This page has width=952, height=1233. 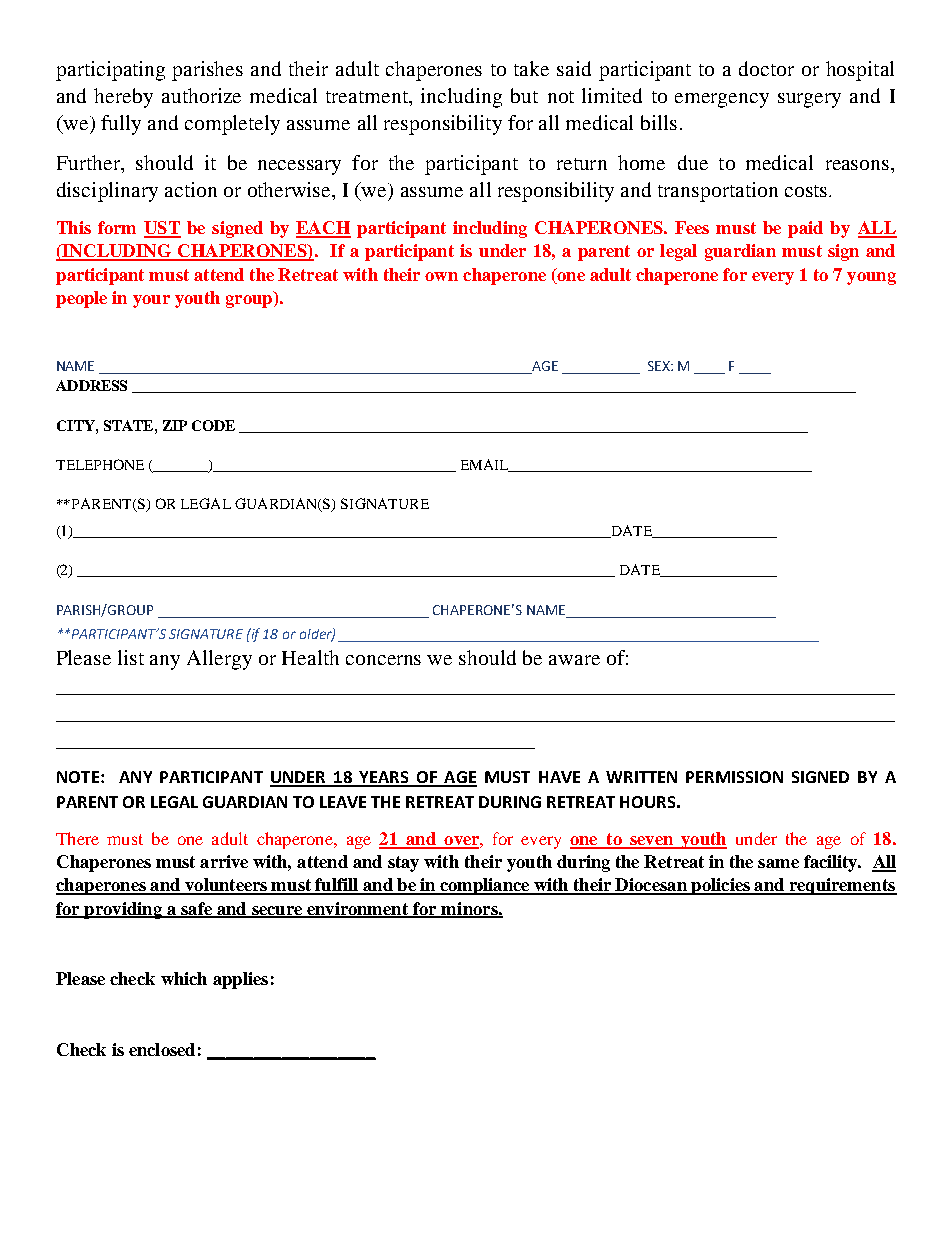 What do you see at coordinates (175, 425) in the page?
I see `ZIP` at bounding box center [175, 425].
